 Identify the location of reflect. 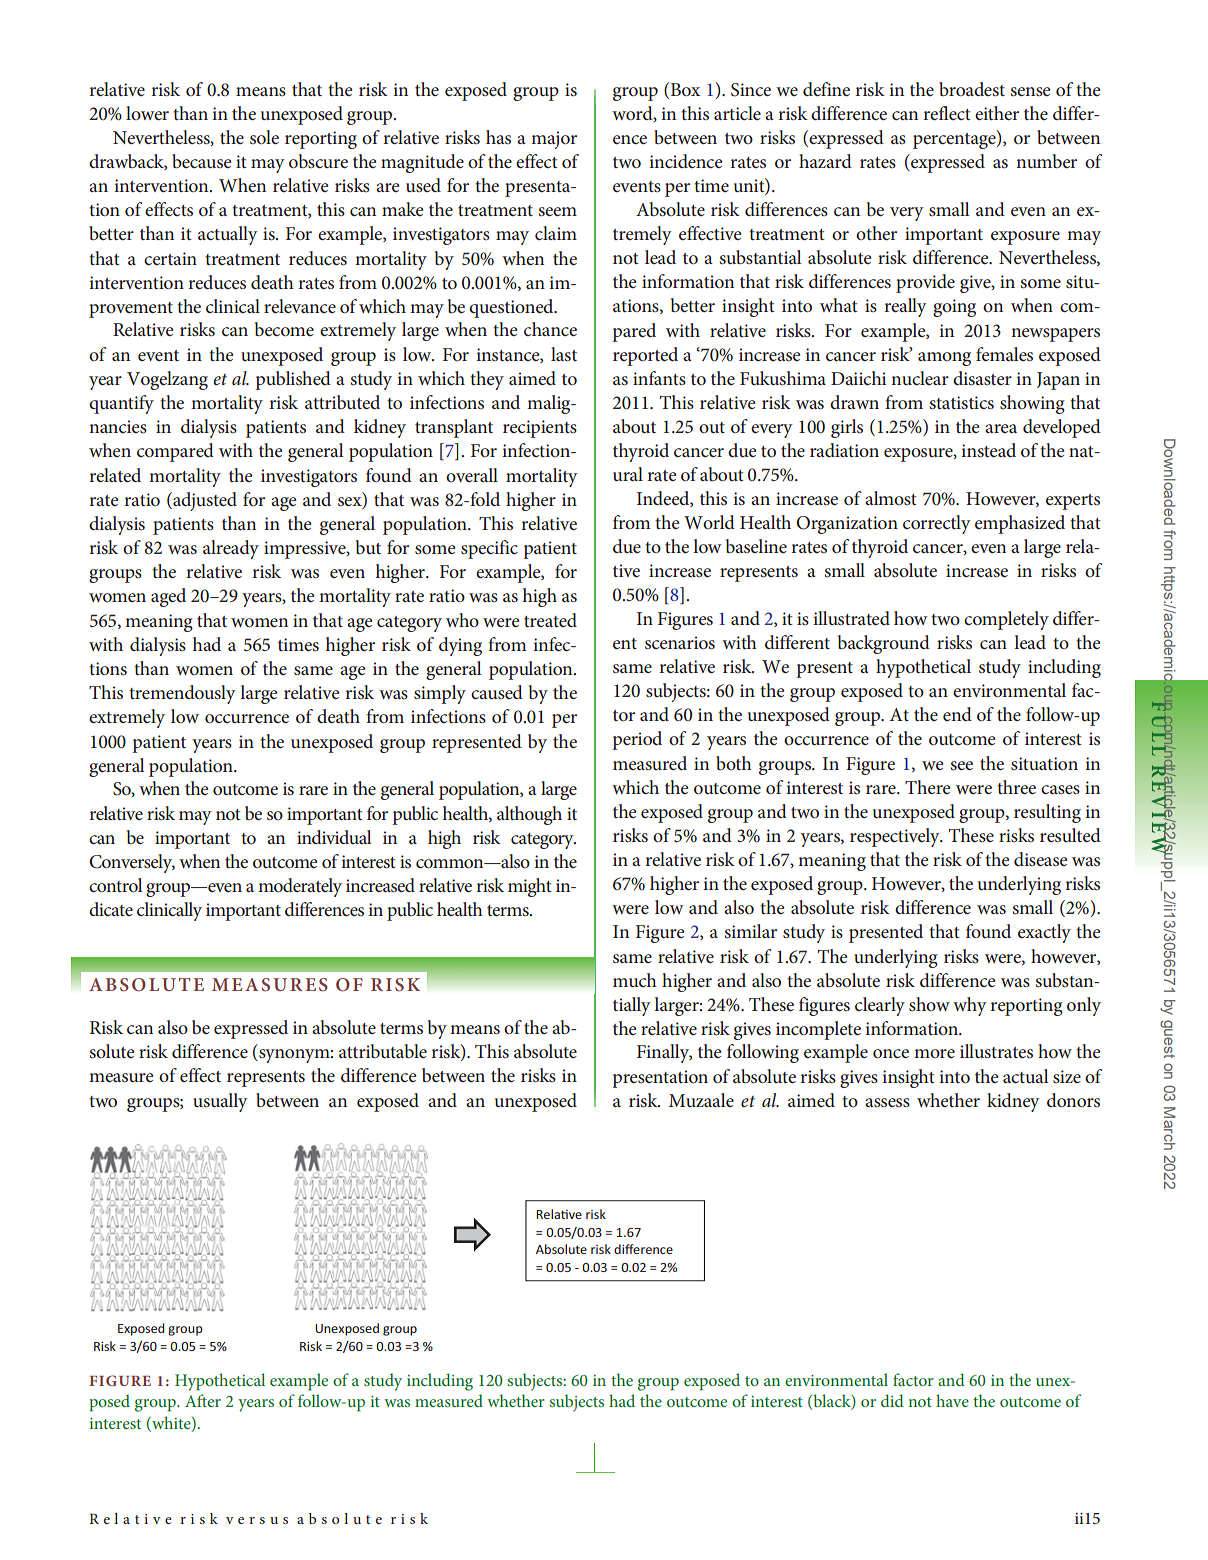
(947, 113).
